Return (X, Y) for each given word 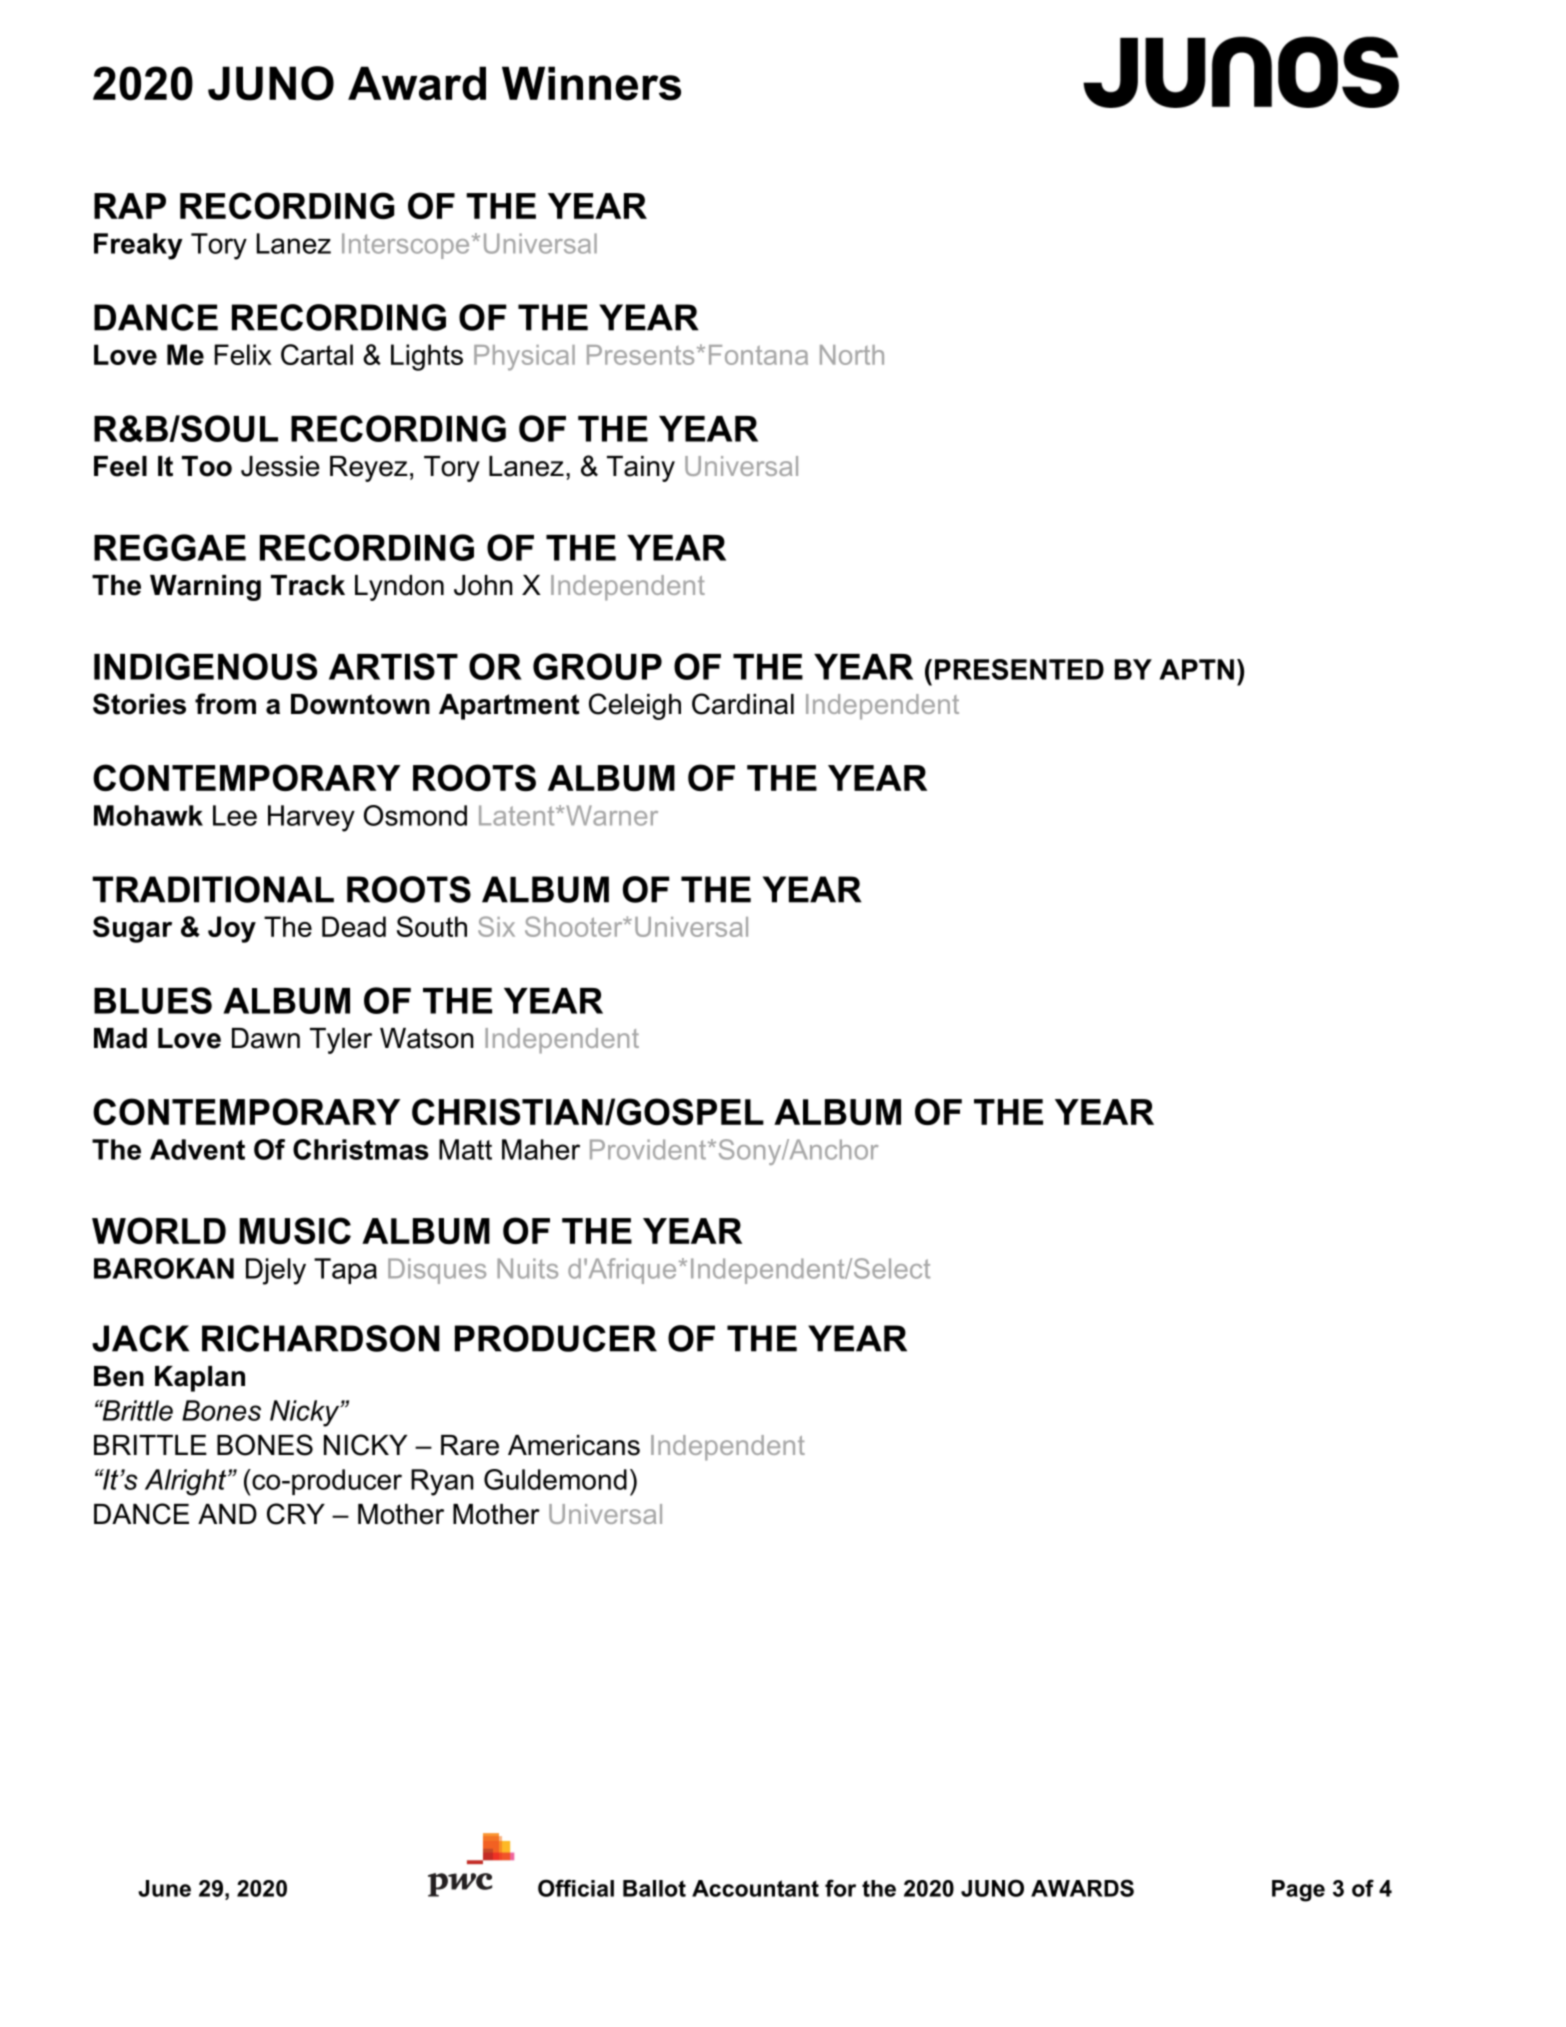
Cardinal (743, 704)
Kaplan (200, 1379)
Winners (591, 83)
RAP (130, 206)
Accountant (755, 1888)
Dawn (266, 1038)
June (164, 1888)
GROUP (597, 666)
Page (1298, 1891)
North (852, 355)
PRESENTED (1019, 669)
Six (496, 926)
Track (308, 585)
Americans (574, 1445)
